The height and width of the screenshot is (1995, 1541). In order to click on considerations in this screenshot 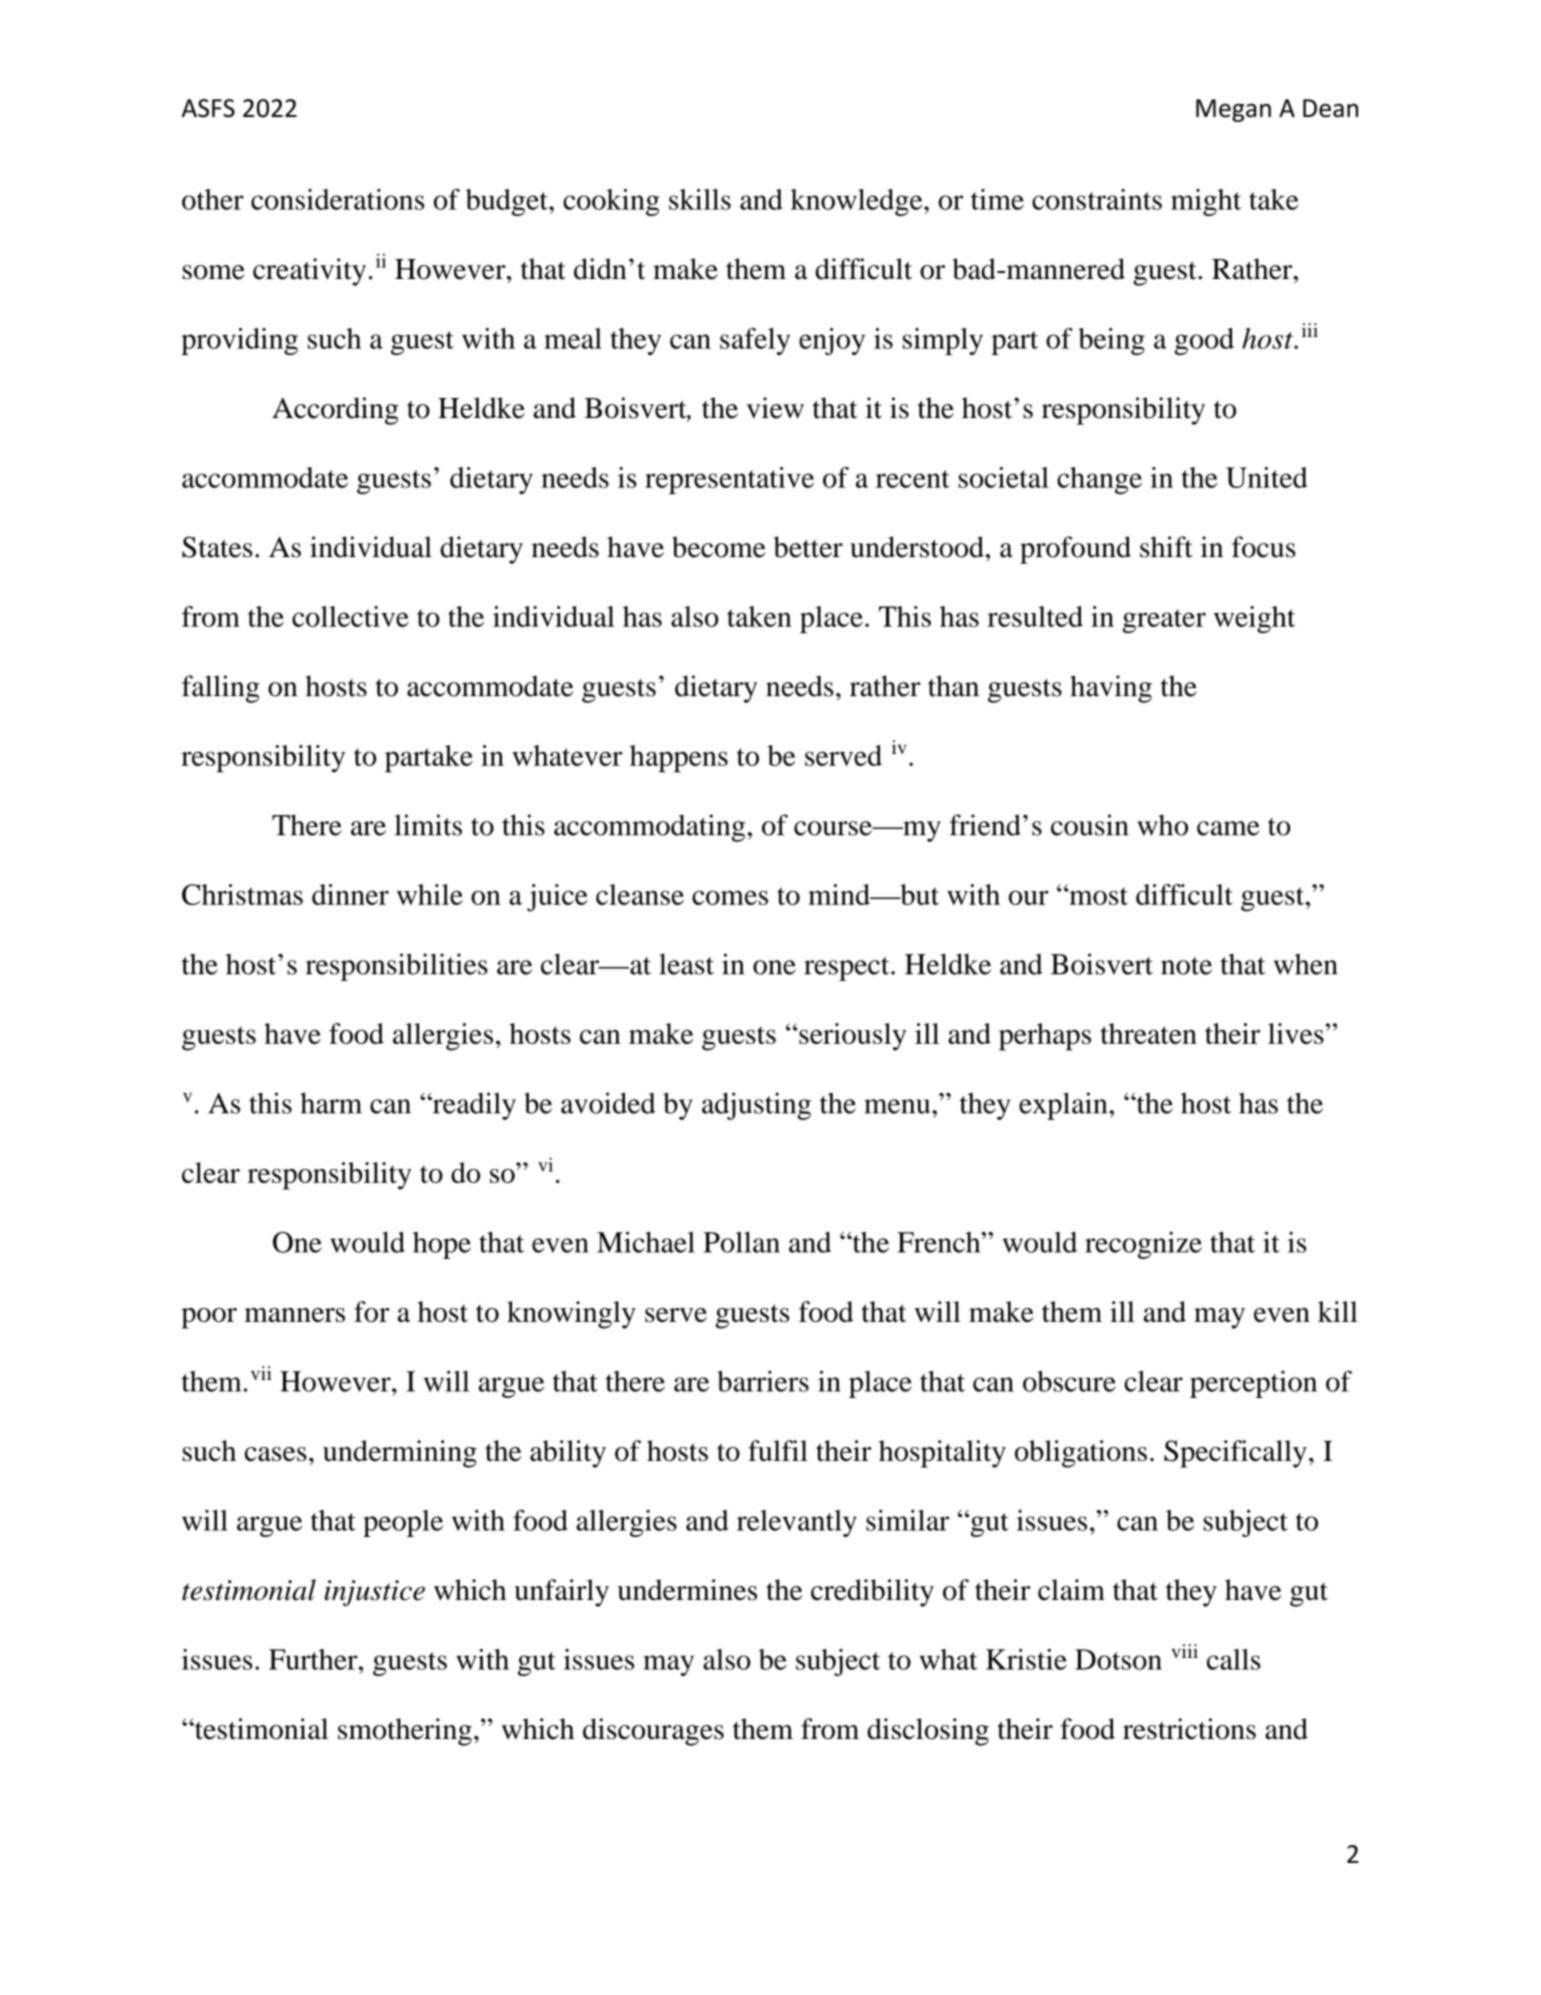, I will do `click(337, 199)`.
